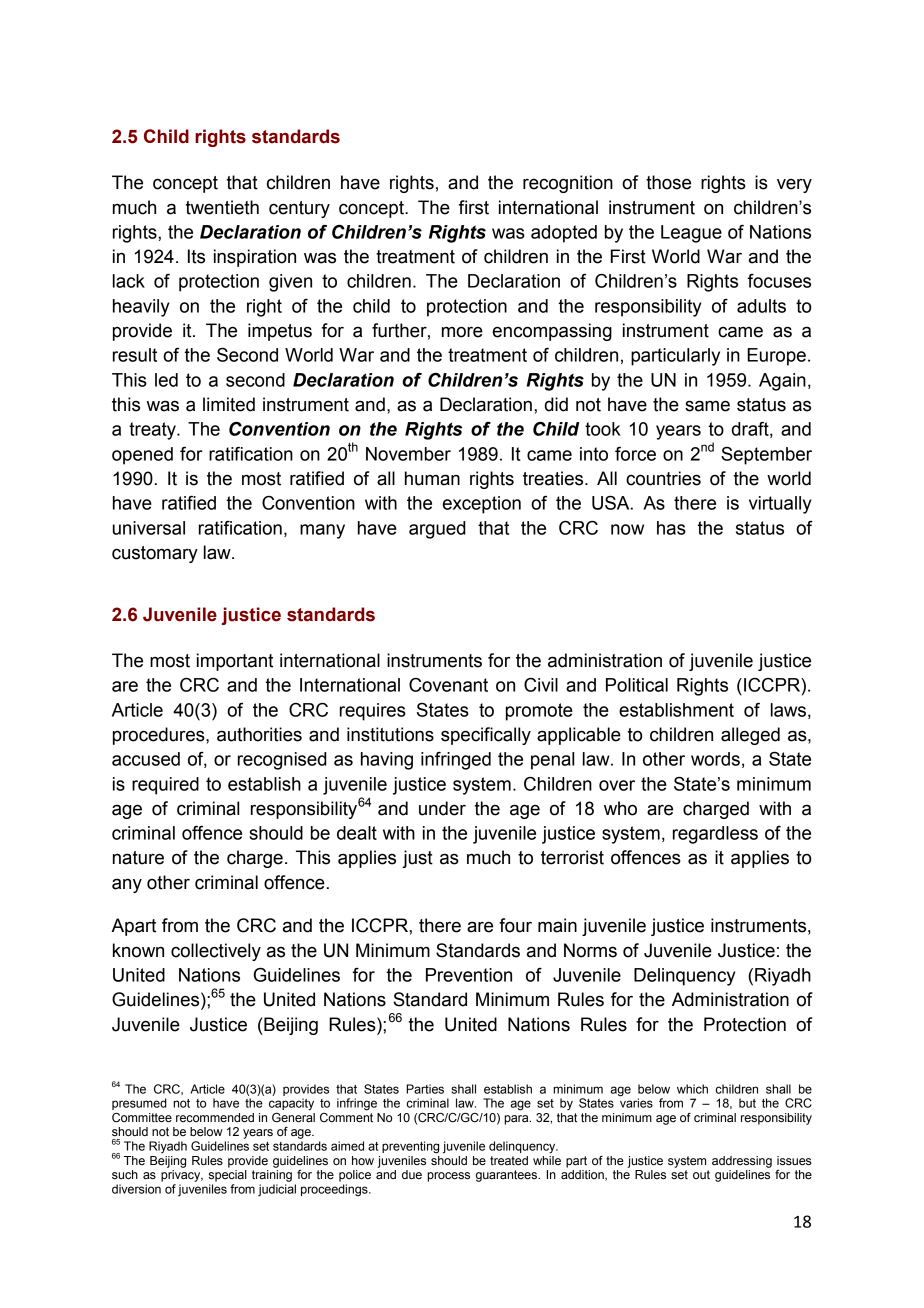 The image size is (924, 1308). Describe the element at coordinates (750, 736) in the screenshot. I see `alleged` at that location.
